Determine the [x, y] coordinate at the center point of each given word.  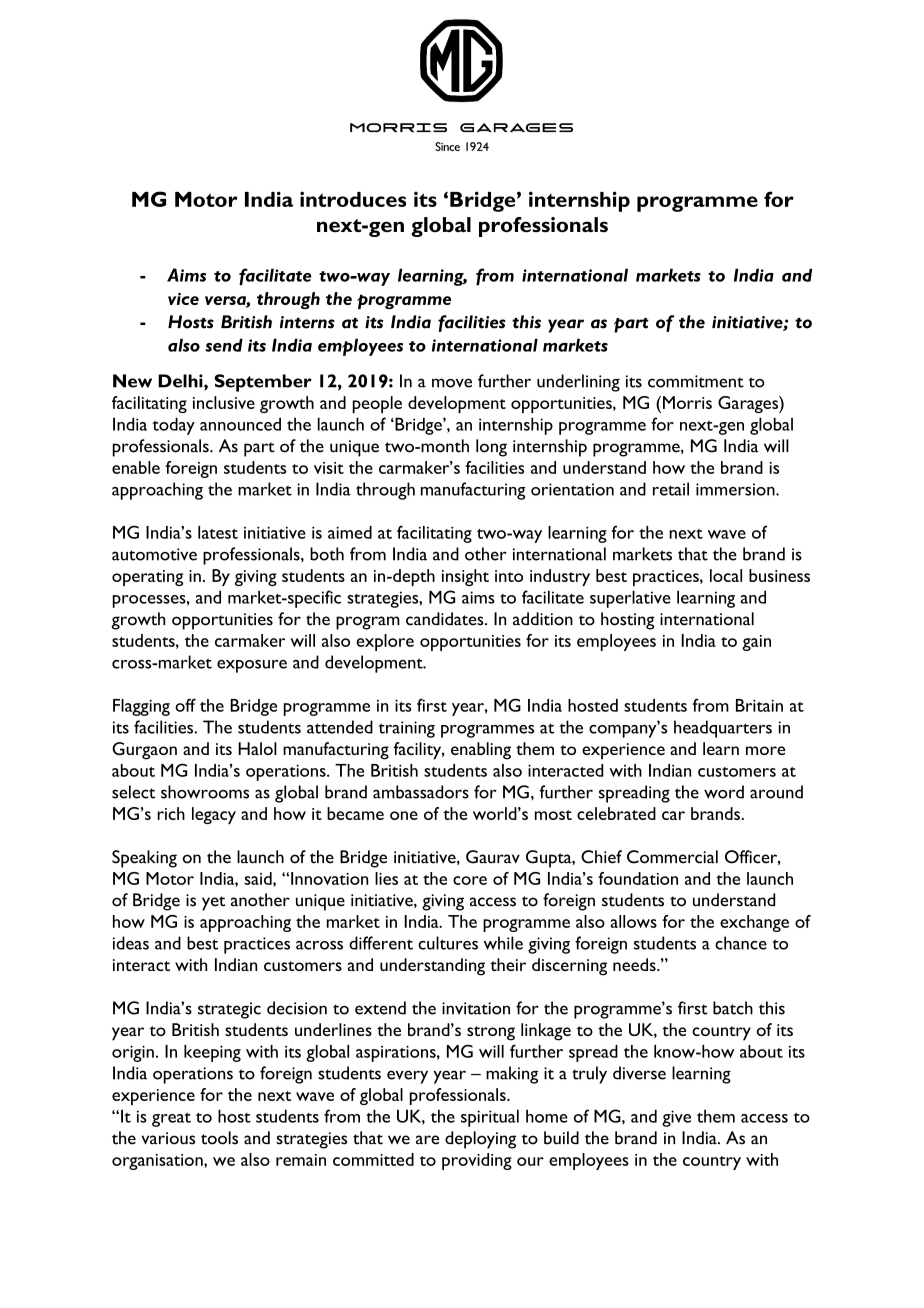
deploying [480, 1140]
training [406, 729]
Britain [759, 705]
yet [213, 903]
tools [219, 1138]
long [491, 448]
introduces [353, 199]
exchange [754, 923]
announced [240, 424]
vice [183, 298]
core [470, 880]
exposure [252, 666]
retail [671, 489]
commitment [696, 381]
